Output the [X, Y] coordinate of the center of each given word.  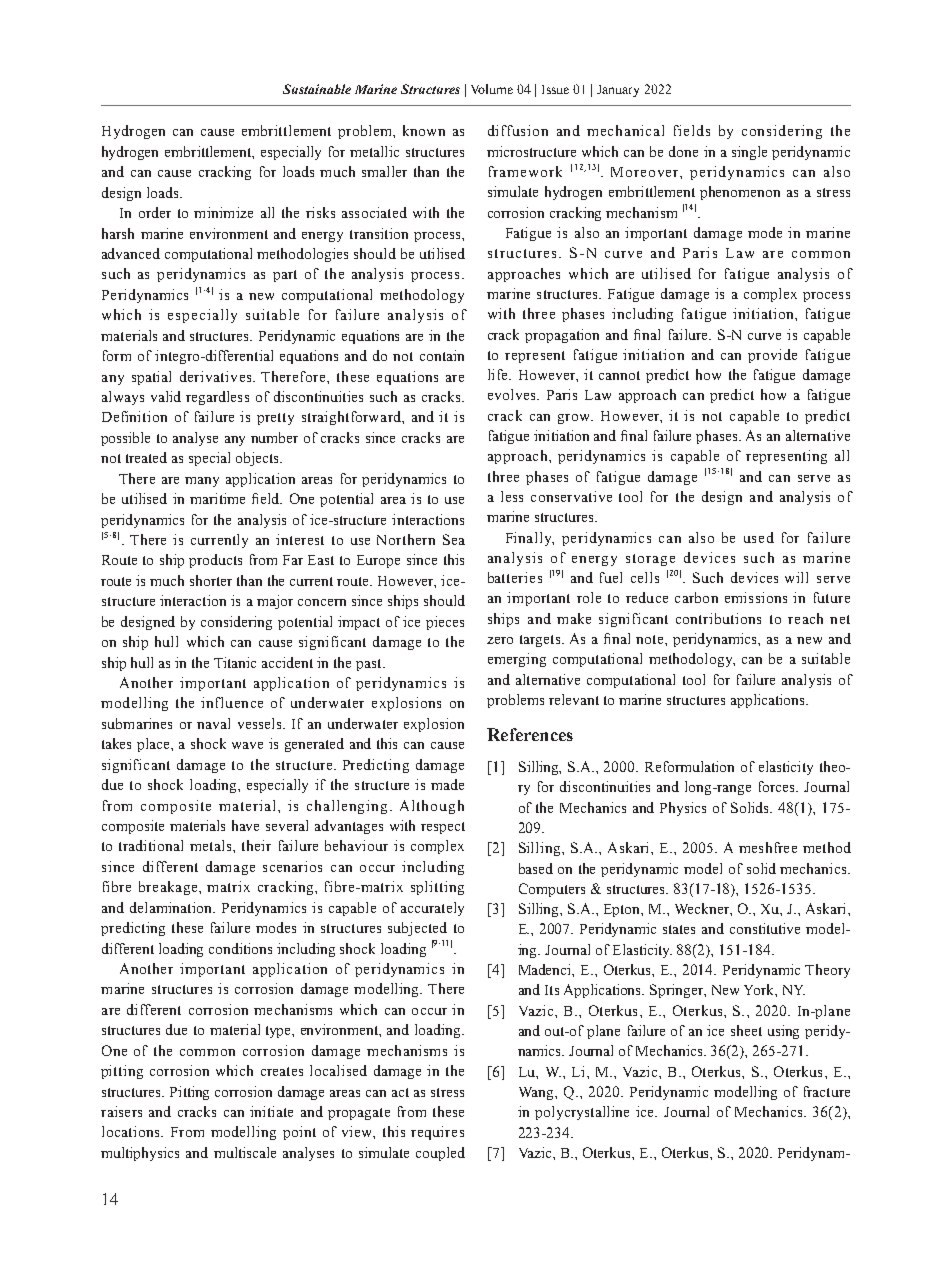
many [202, 482]
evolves [513, 394]
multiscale [245, 1152]
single [749, 153]
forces [778, 786]
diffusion [518, 130]
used [759, 537]
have [245, 825]
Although [432, 807]
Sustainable [317, 89]
